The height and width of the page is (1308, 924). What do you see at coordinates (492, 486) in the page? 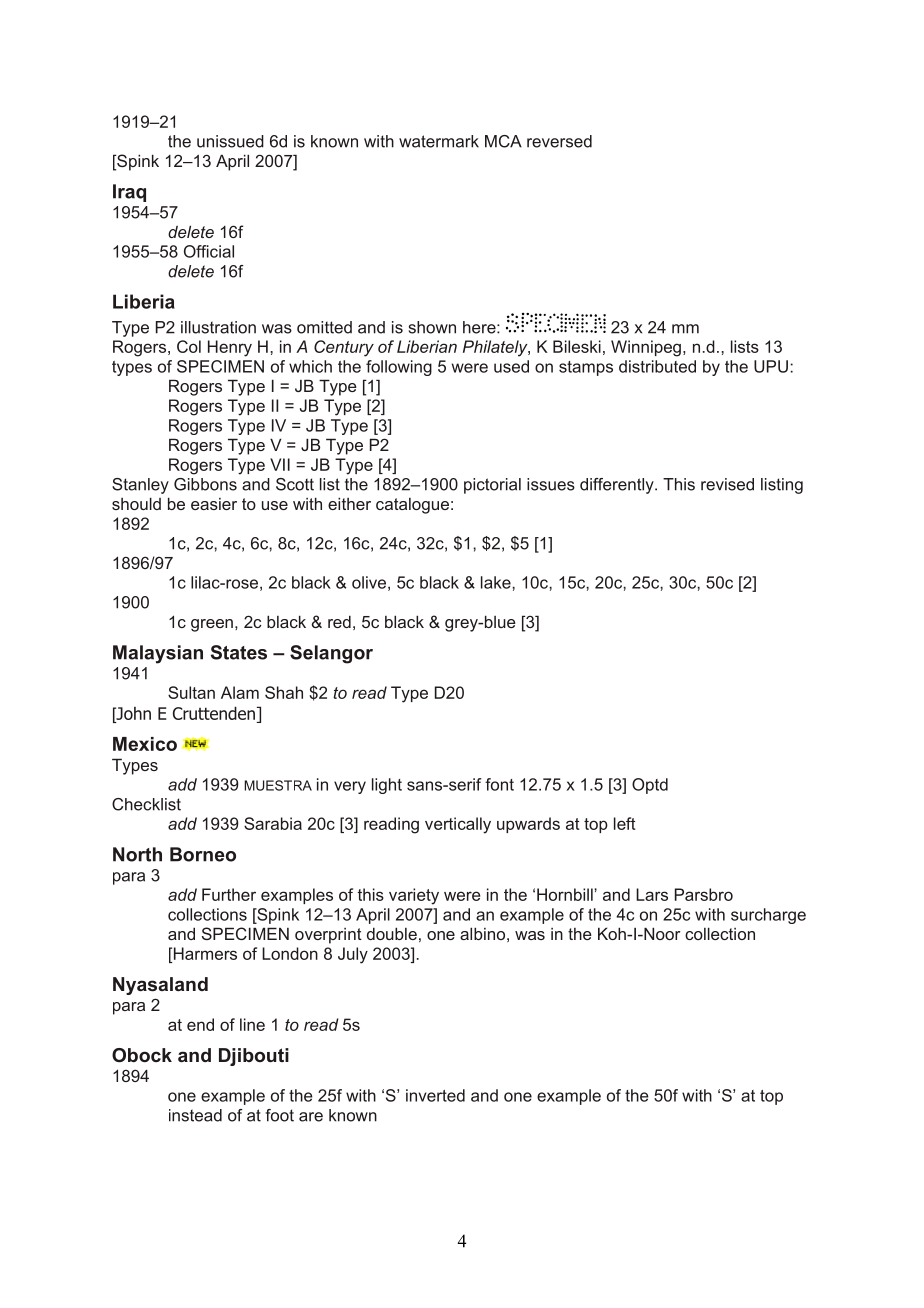
I see `pictorial` at bounding box center [492, 486].
